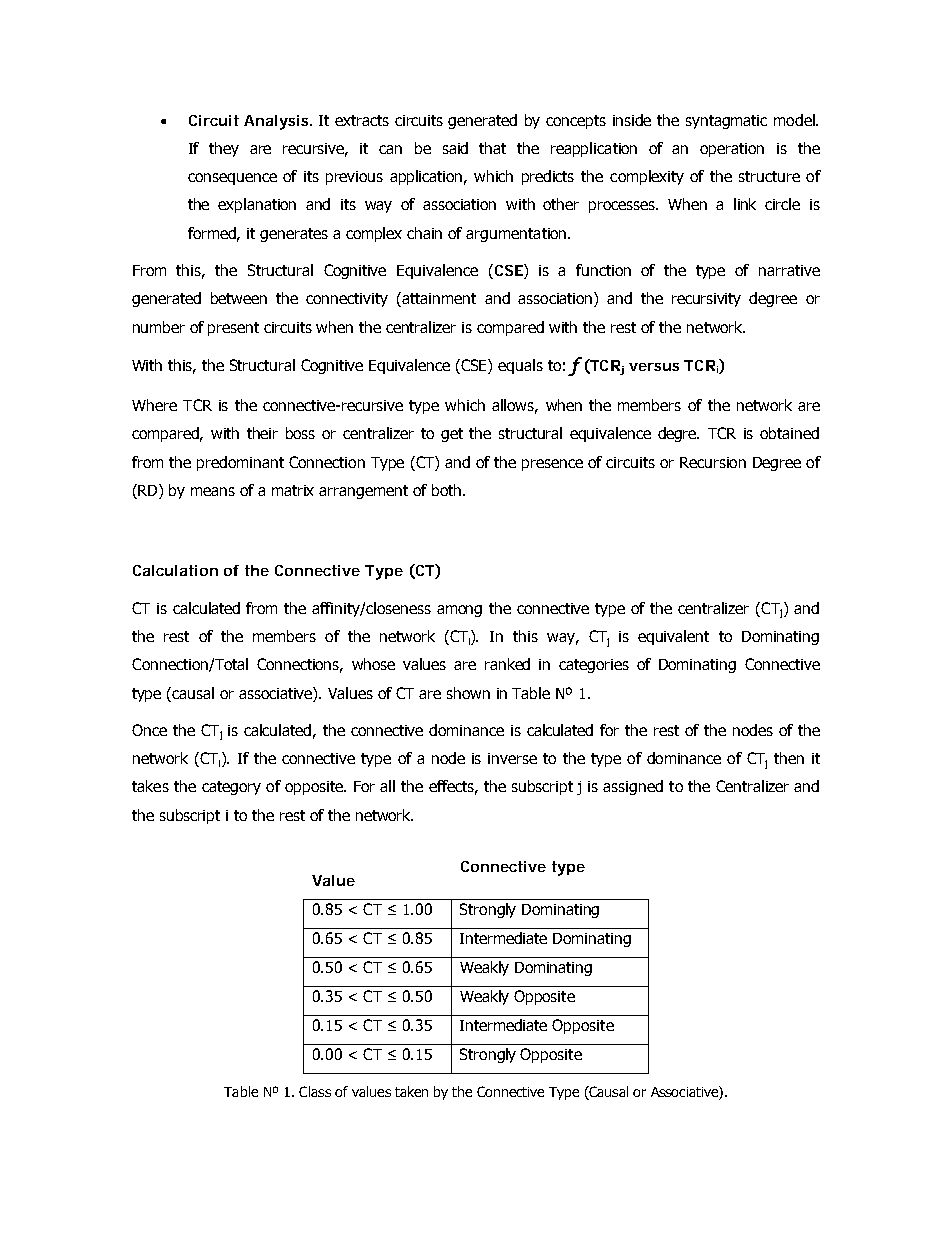 The height and width of the image is (1233, 952). What do you see at coordinates (732, 150) in the image?
I see `operation` at bounding box center [732, 150].
